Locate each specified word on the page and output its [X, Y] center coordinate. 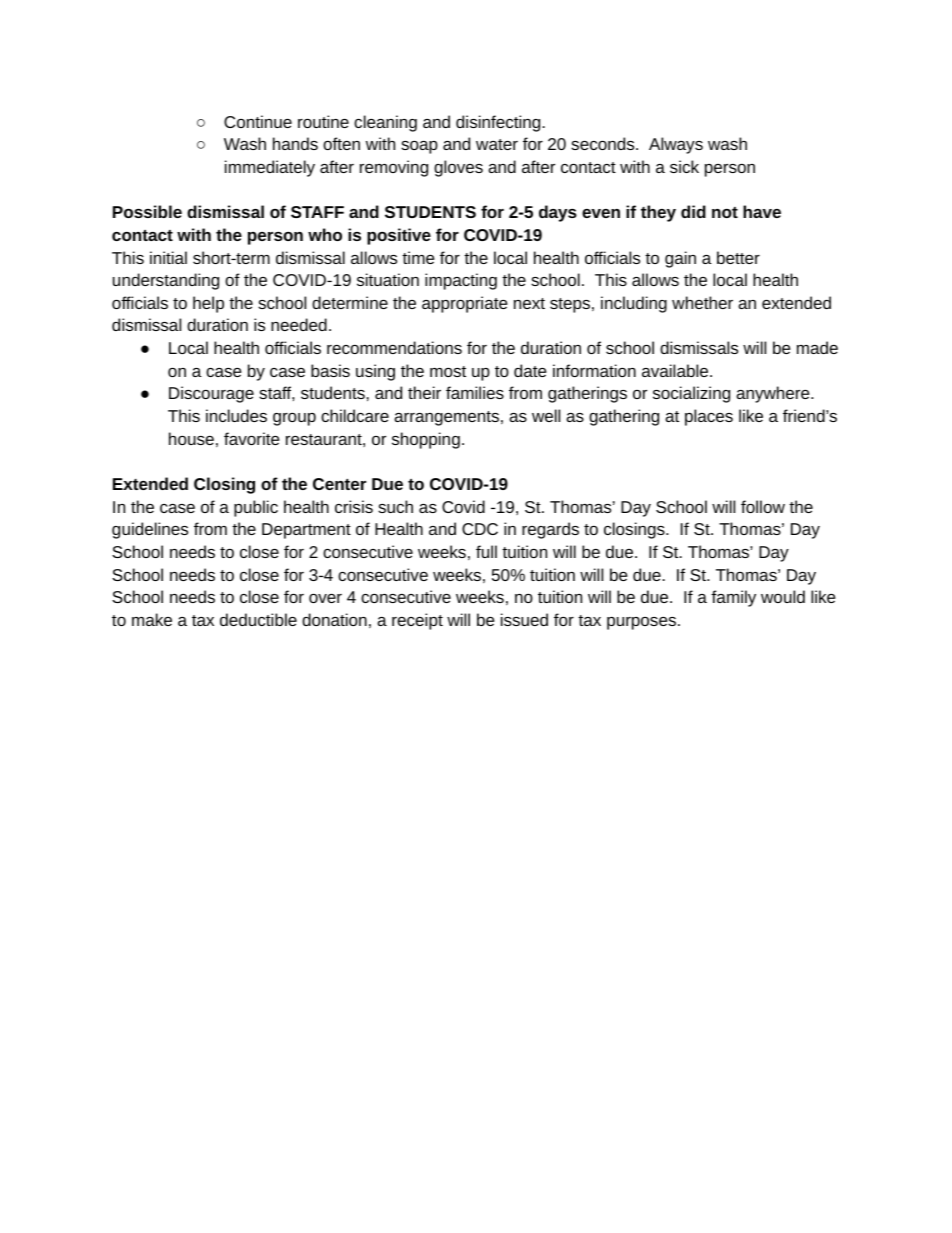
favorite [251, 438]
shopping [426, 440]
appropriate [464, 304]
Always [676, 145]
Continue [258, 121]
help [208, 304]
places [709, 417]
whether [702, 302]
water [497, 144]
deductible [258, 619]
